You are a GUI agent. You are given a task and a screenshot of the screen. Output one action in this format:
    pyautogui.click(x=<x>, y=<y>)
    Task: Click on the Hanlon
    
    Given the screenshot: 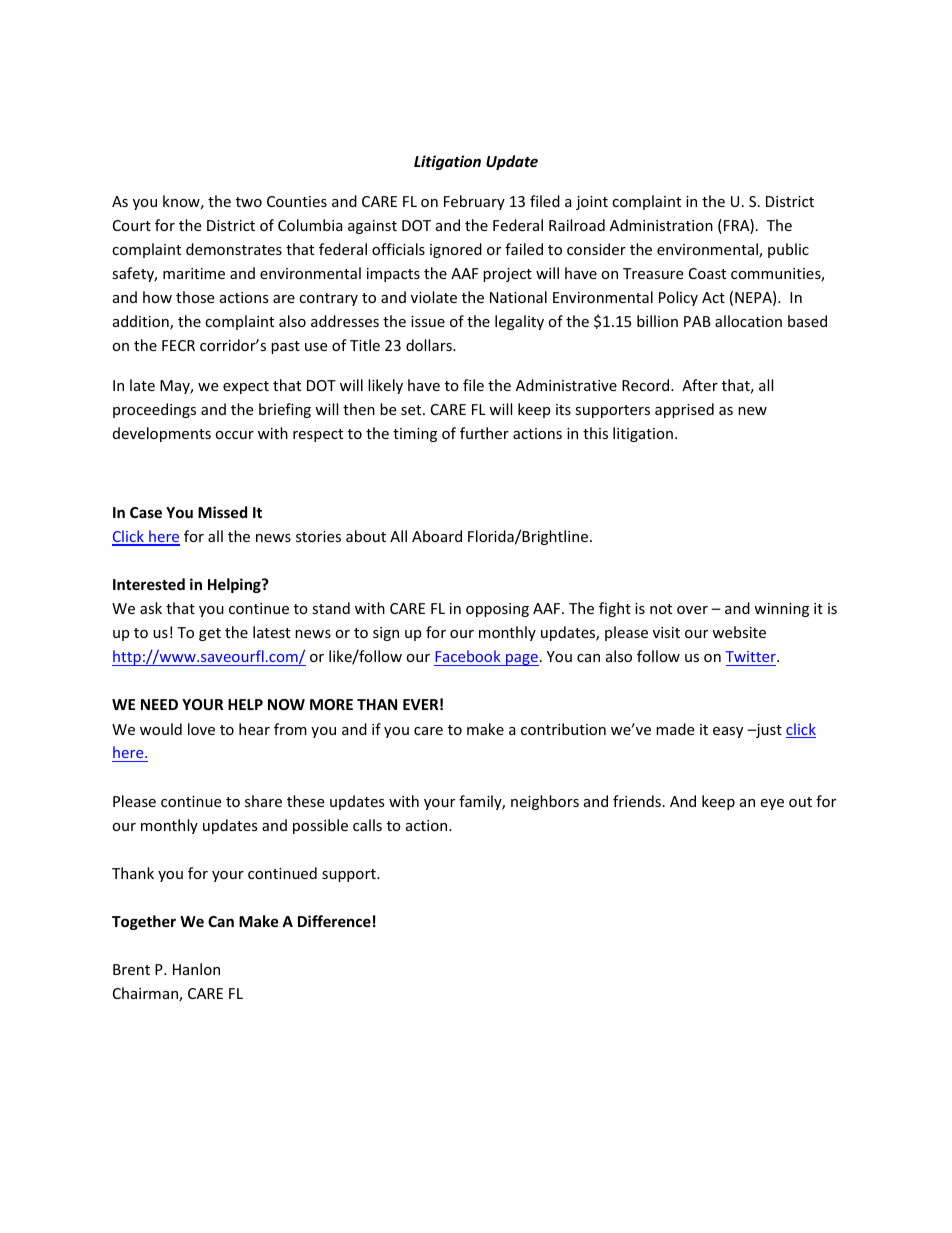 What is the action you would take?
    pyautogui.click(x=196, y=969)
